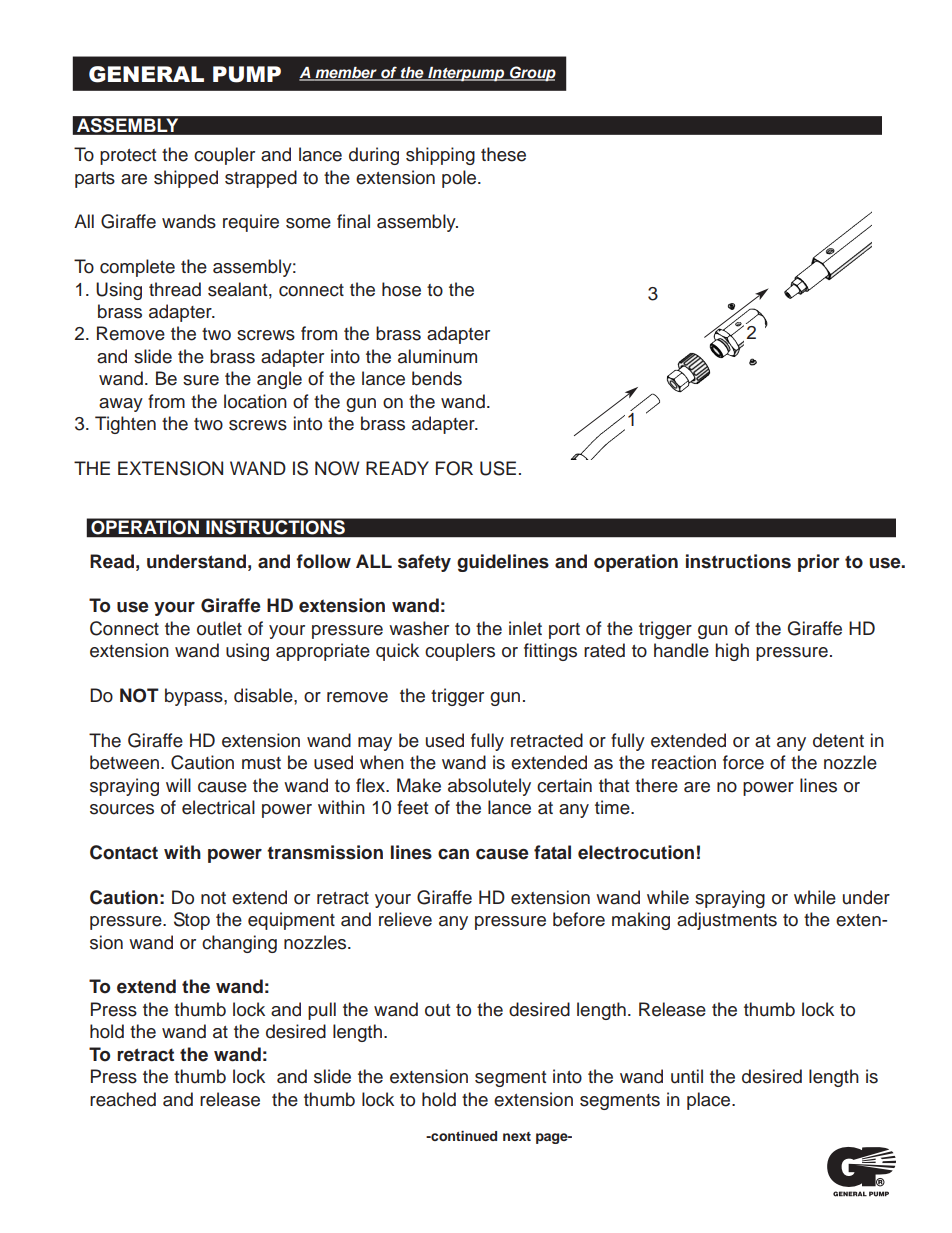 This page has width=952, height=1233. I want to click on shipping, so click(440, 156).
